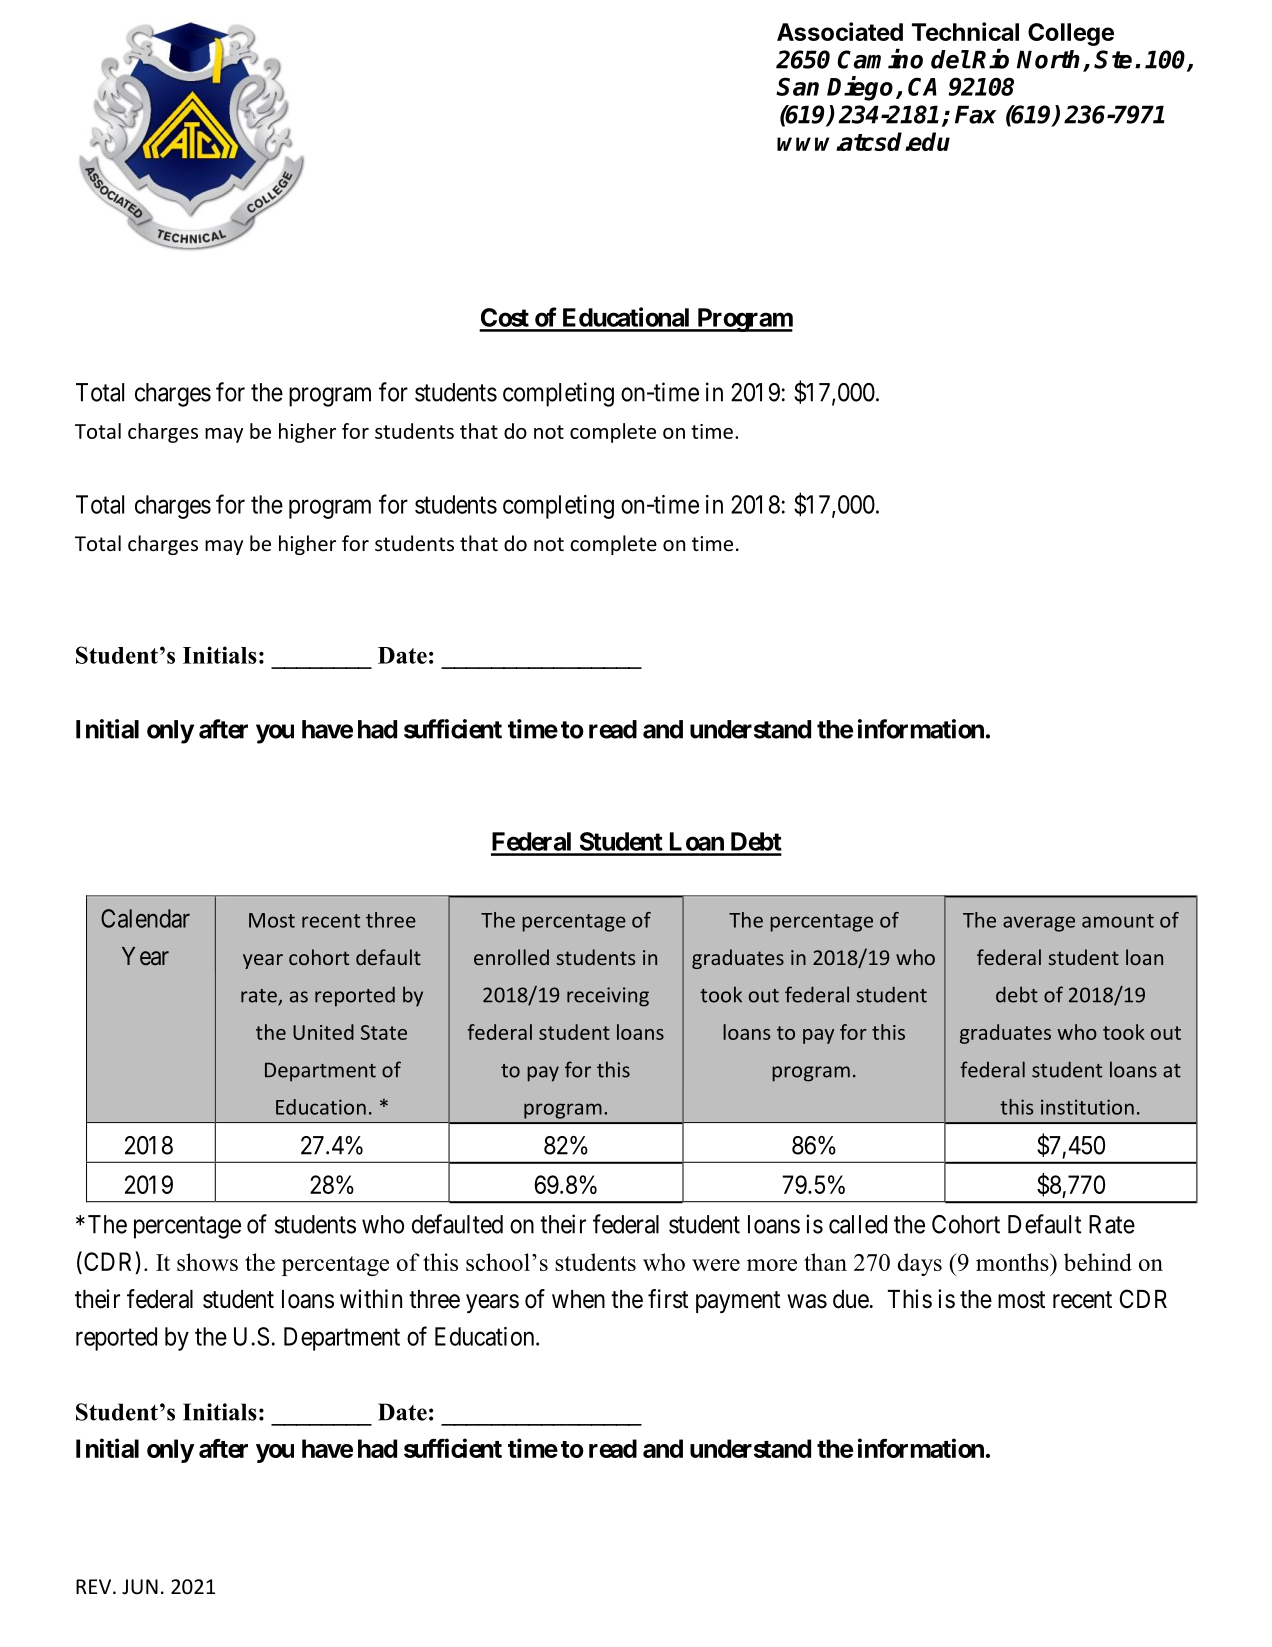 This screenshot has width=1272, height=1647. Describe the element at coordinates (511, 957) in the screenshot. I see `enrolled` at that location.
